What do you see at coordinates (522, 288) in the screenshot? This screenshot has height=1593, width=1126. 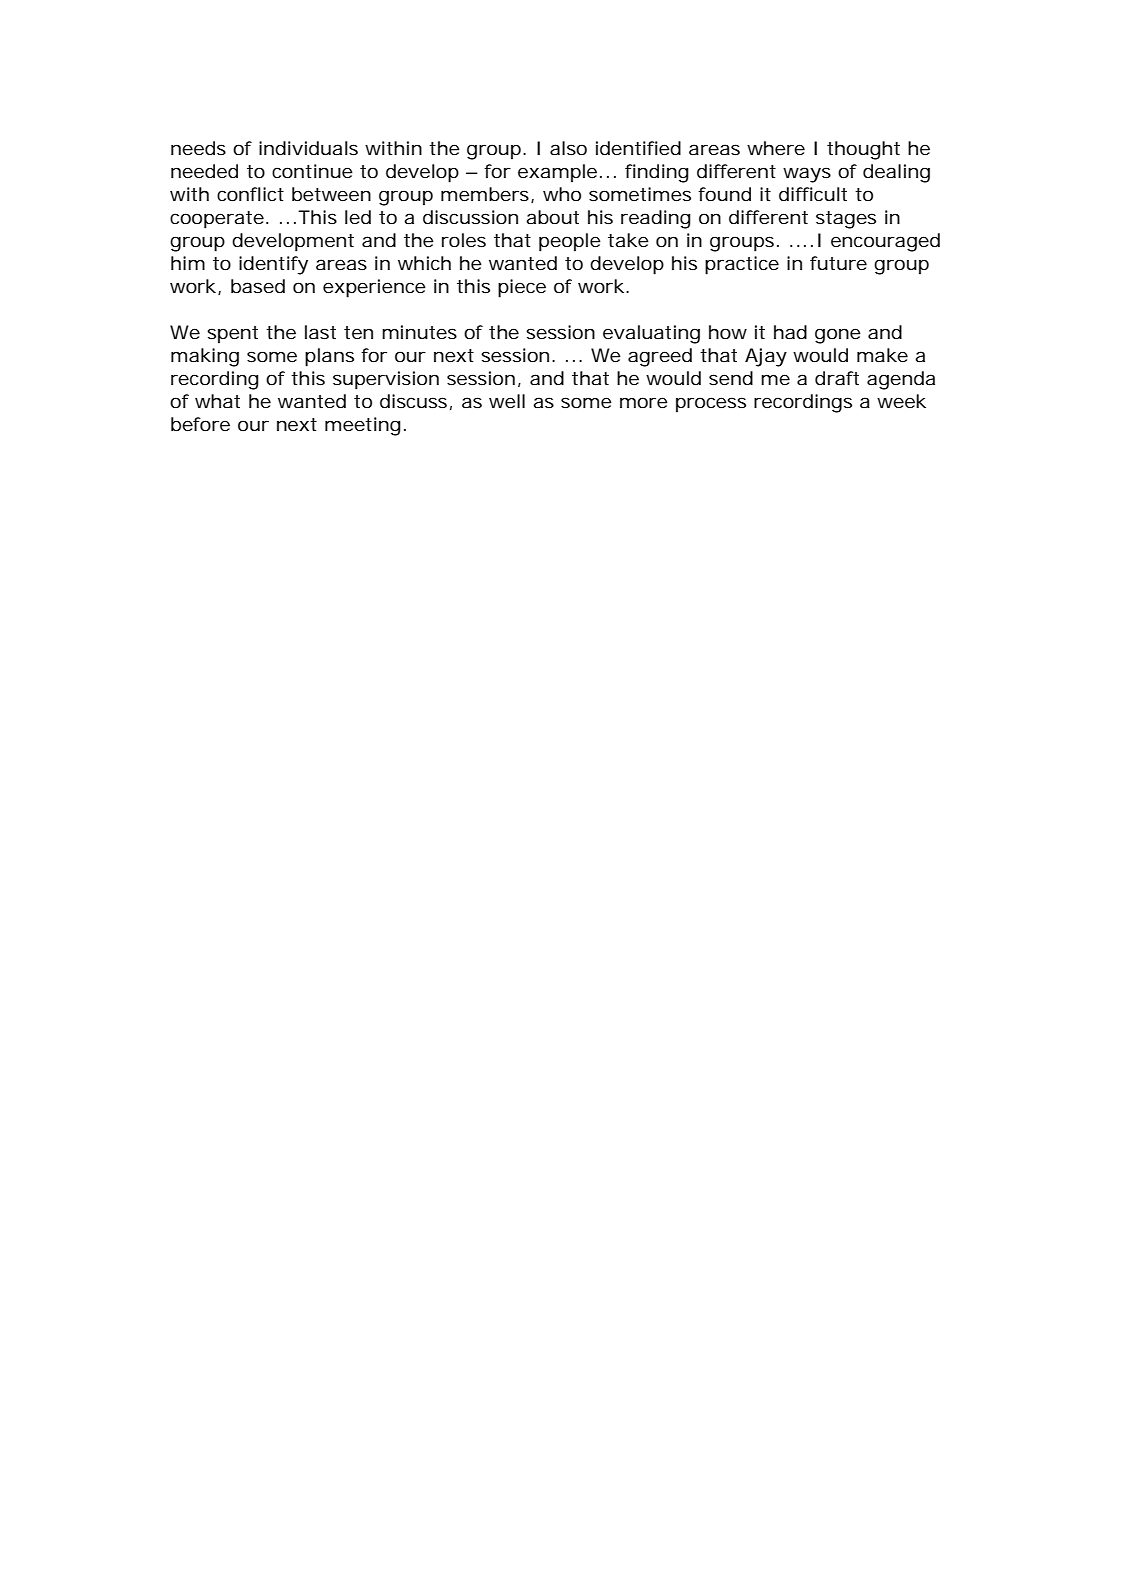 I see `piece` at bounding box center [522, 288].
